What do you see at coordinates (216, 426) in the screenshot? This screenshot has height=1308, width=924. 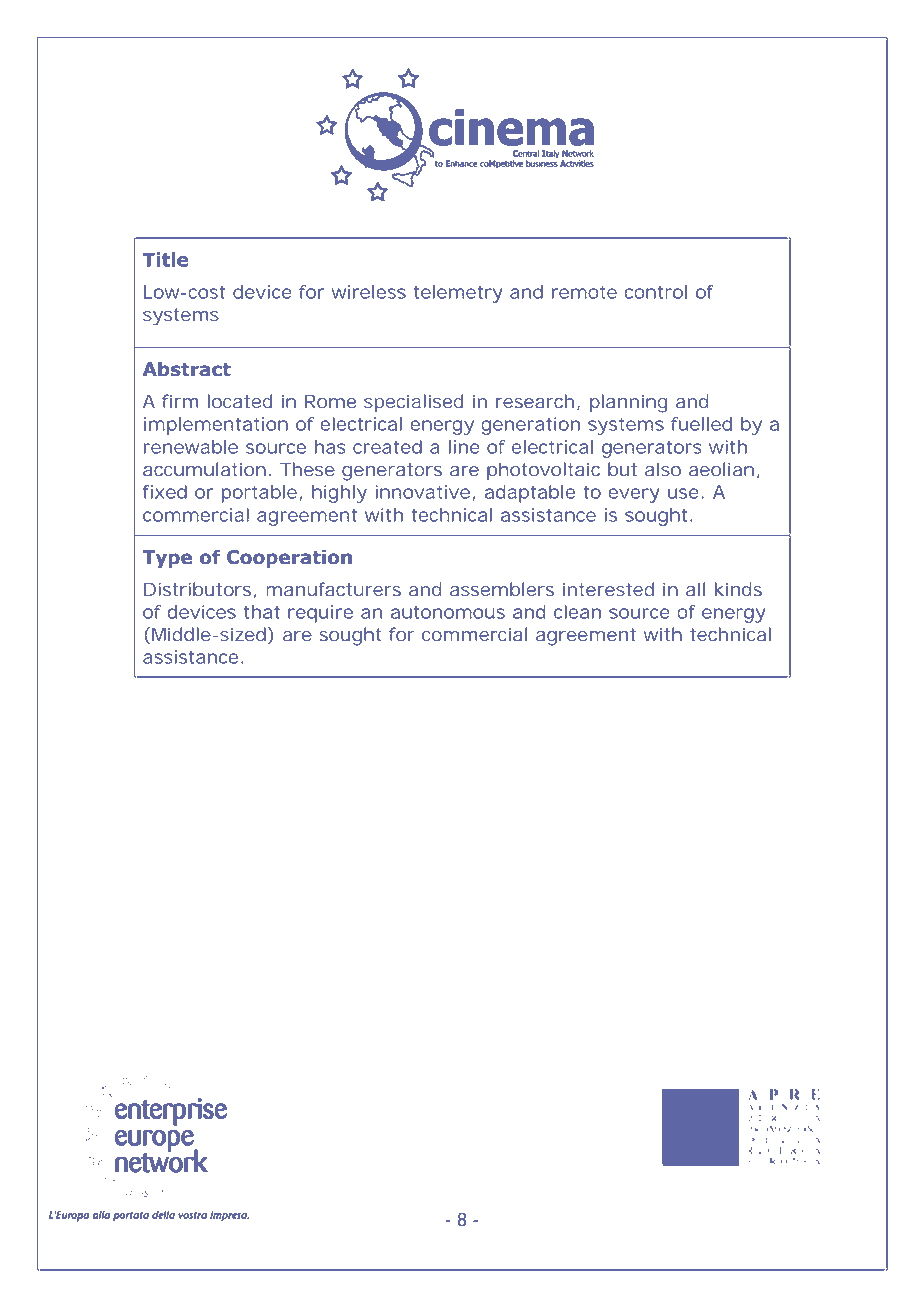 I see `implementation` at bounding box center [216, 426].
